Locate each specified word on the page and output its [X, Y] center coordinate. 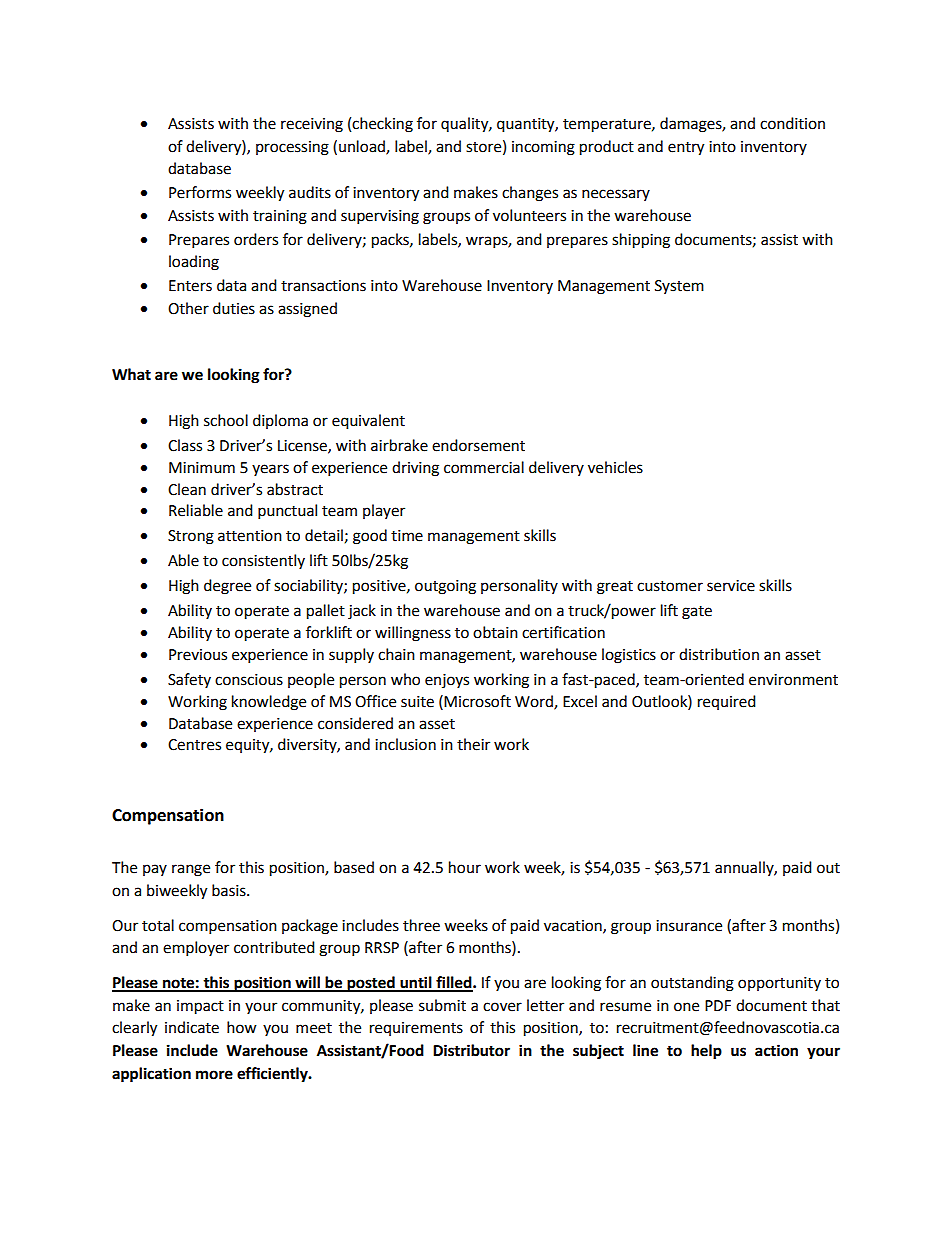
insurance [689, 926]
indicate [192, 1027]
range [191, 870]
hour [465, 867]
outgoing [445, 587]
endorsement [478, 445]
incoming [543, 148]
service [731, 586]
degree [227, 587]
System [679, 287]
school [226, 420]
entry [686, 149]
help [706, 1052]
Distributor [471, 1050]
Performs [200, 192]
